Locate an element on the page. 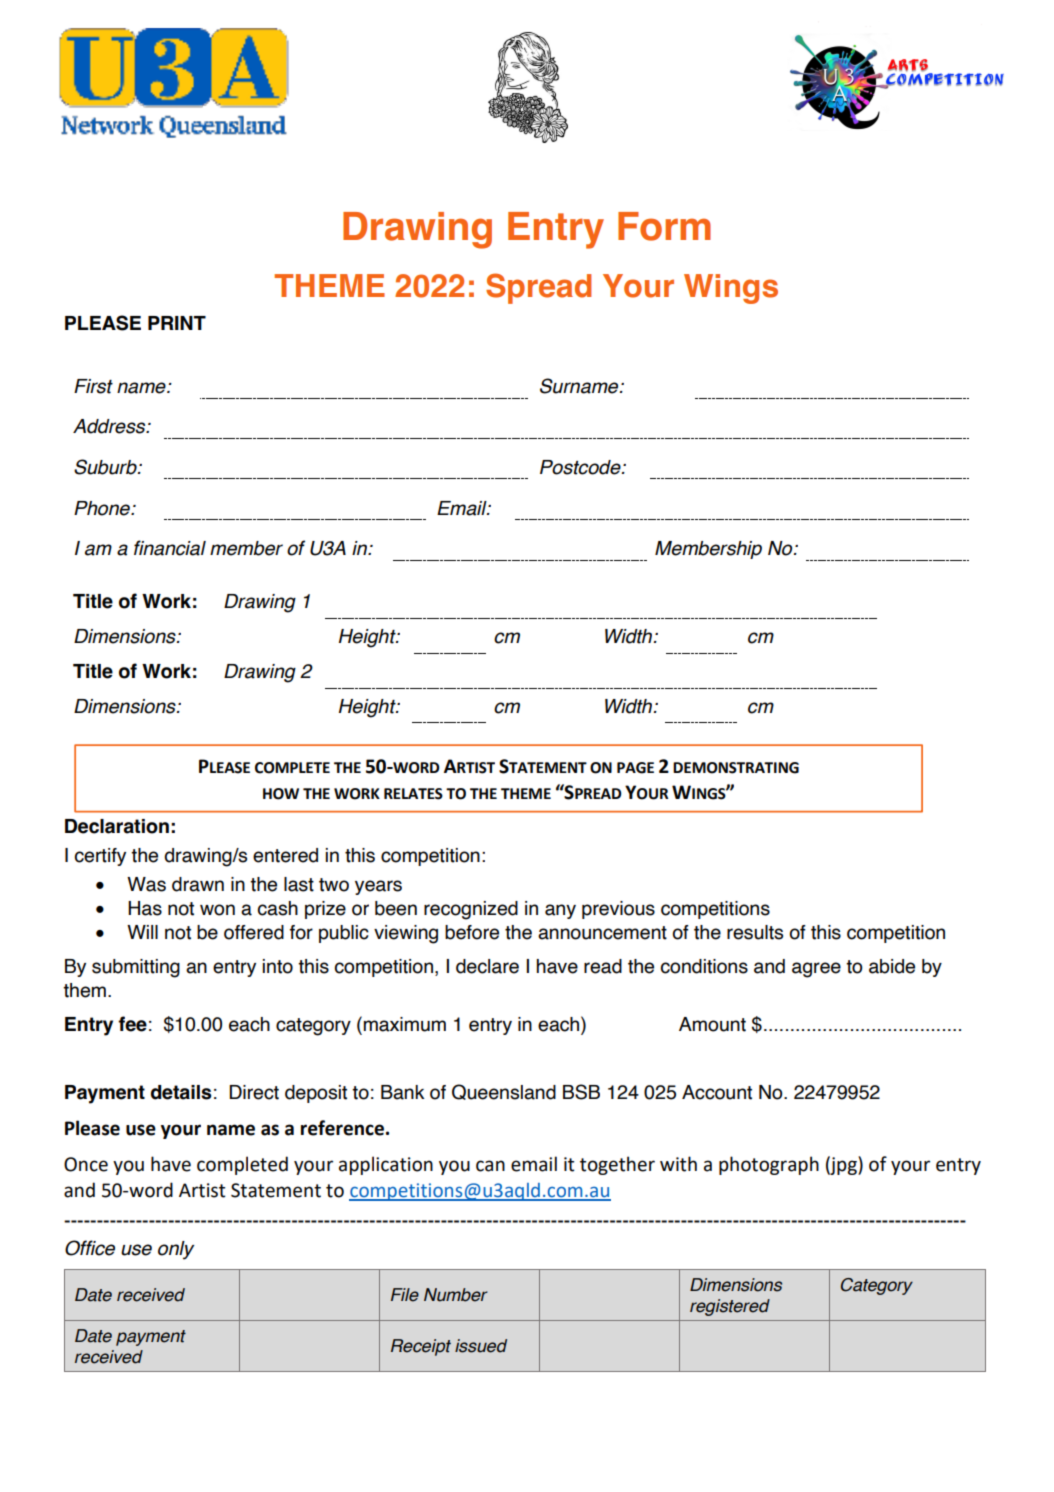 Image resolution: width=1054 pixels, height=1492 pixels. Number is located at coordinates (456, 1295).
